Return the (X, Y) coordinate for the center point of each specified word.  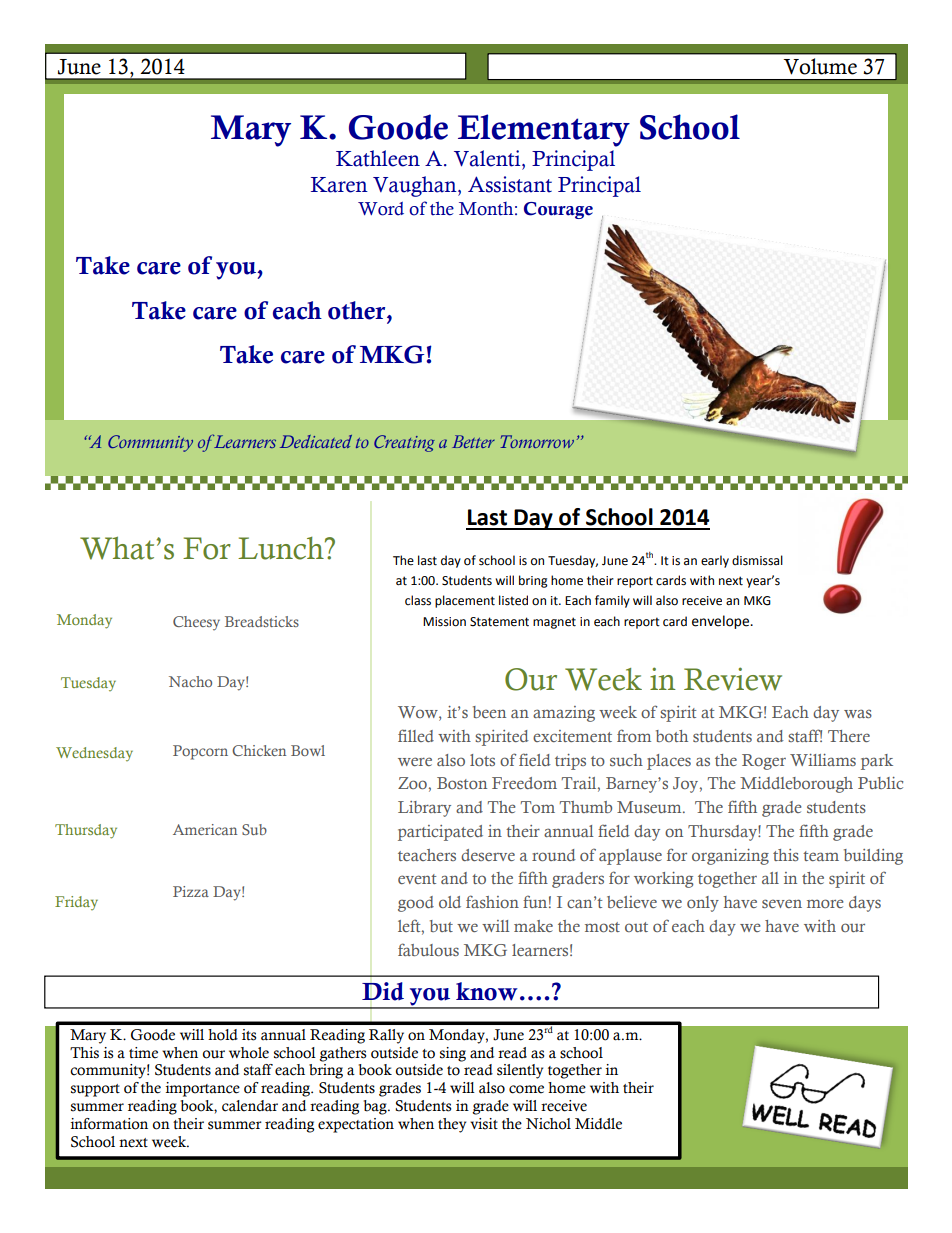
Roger (764, 762)
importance (203, 1089)
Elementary (544, 130)
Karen (339, 185)
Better (473, 441)
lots (482, 760)
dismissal (757, 560)
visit (484, 1124)
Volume (820, 66)
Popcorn (200, 752)
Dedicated (316, 441)
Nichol (548, 1124)
